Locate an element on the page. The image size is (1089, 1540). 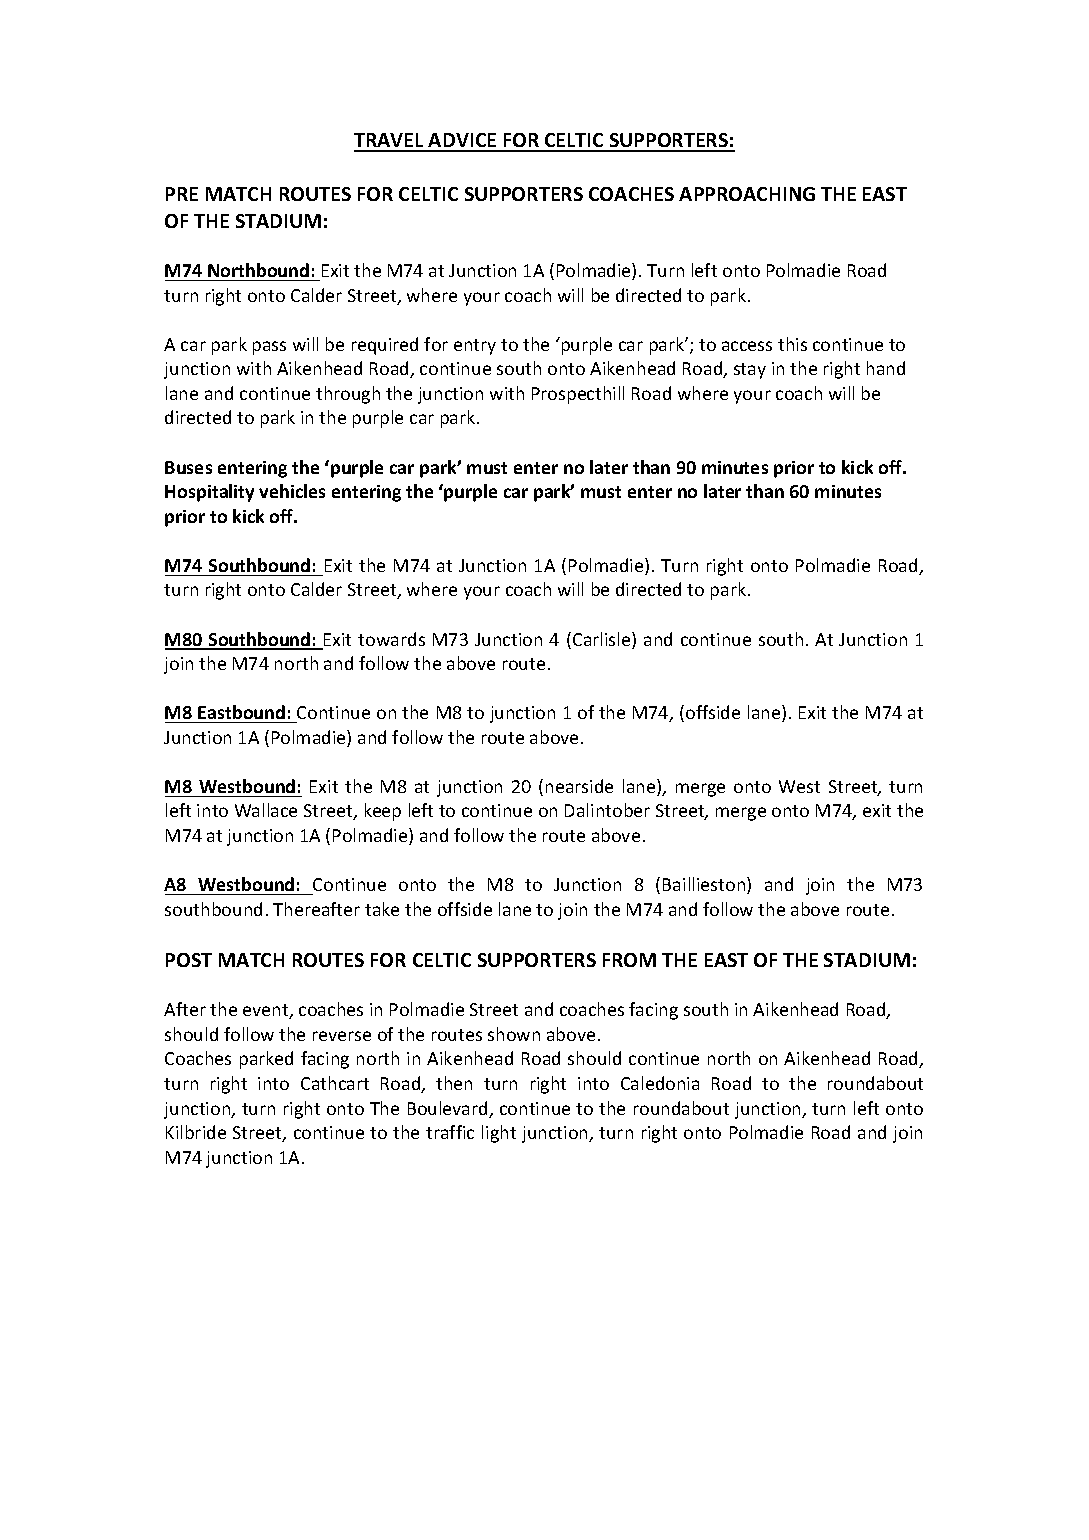
Caledonia is located at coordinates (660, 1083).
